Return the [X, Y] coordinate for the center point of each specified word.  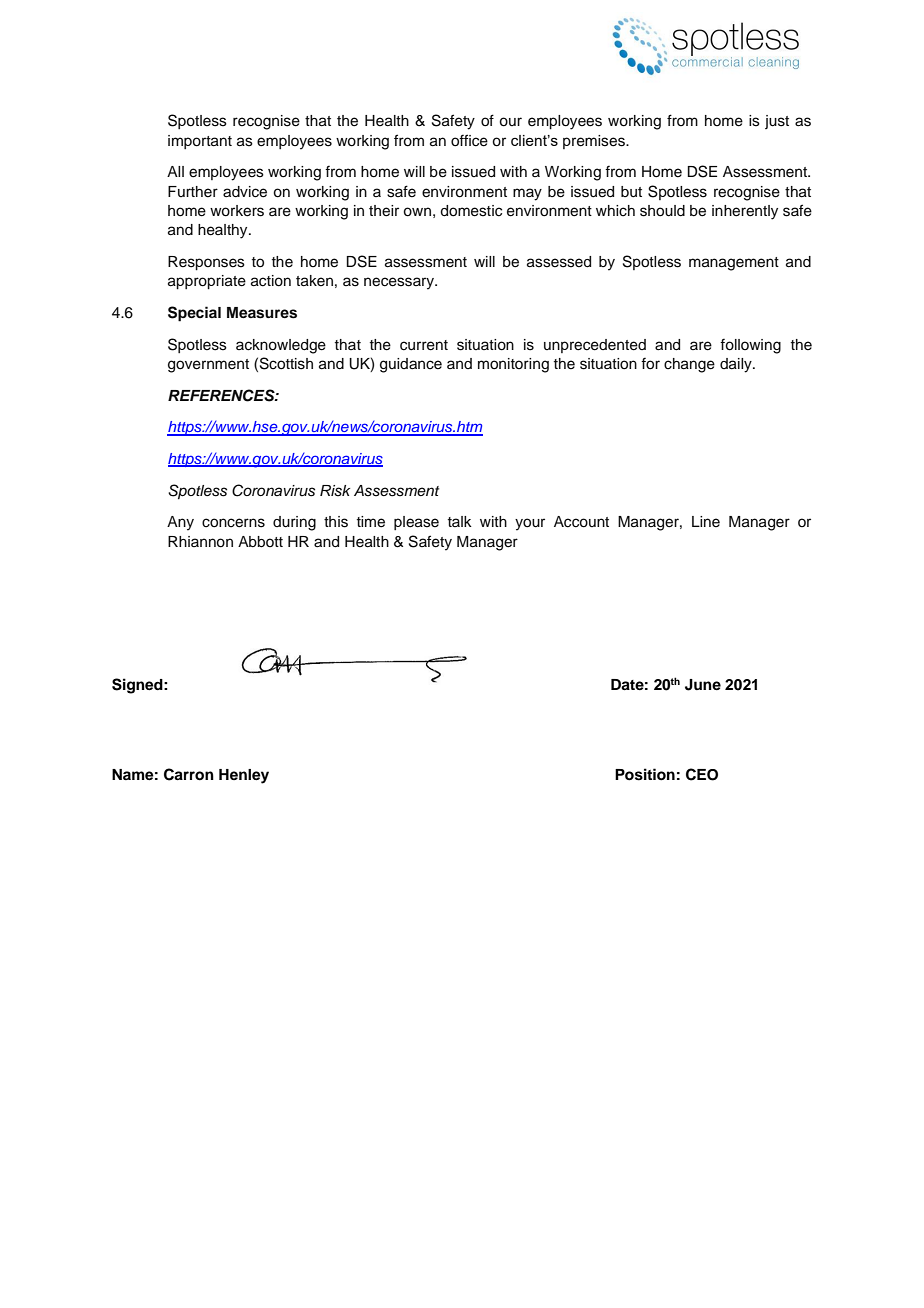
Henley [244, 776]
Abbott [260, 542]
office [469, 140]
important [200, 142]
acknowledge [281, 346]
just [777, 122]
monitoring [513, 365]
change [689, 365]
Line [706, 522]
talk [460, 521]
